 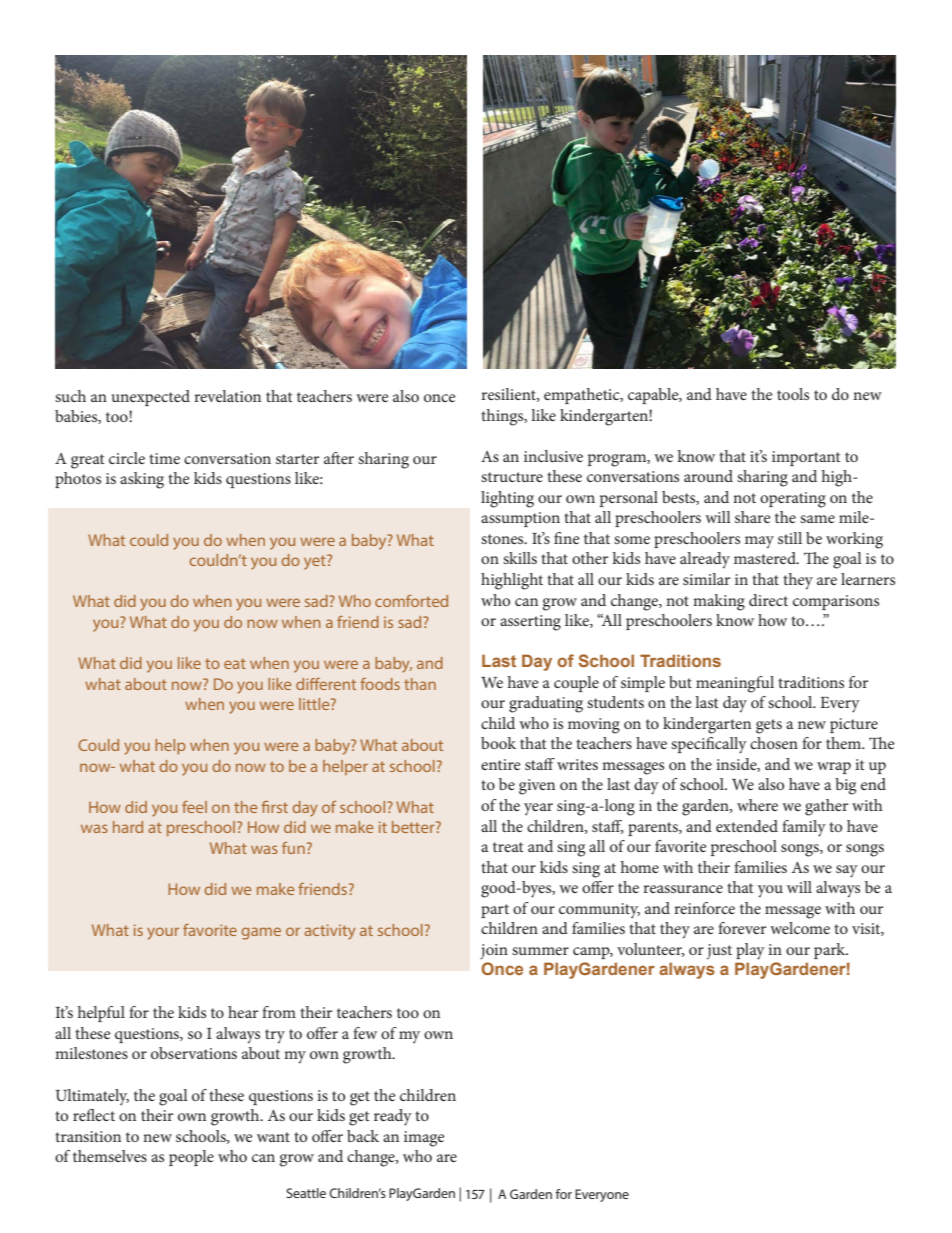 What do you see at coordinates (151, 398) in the screenshot?
I see `unexpected` at bounding box center [151, 398].
